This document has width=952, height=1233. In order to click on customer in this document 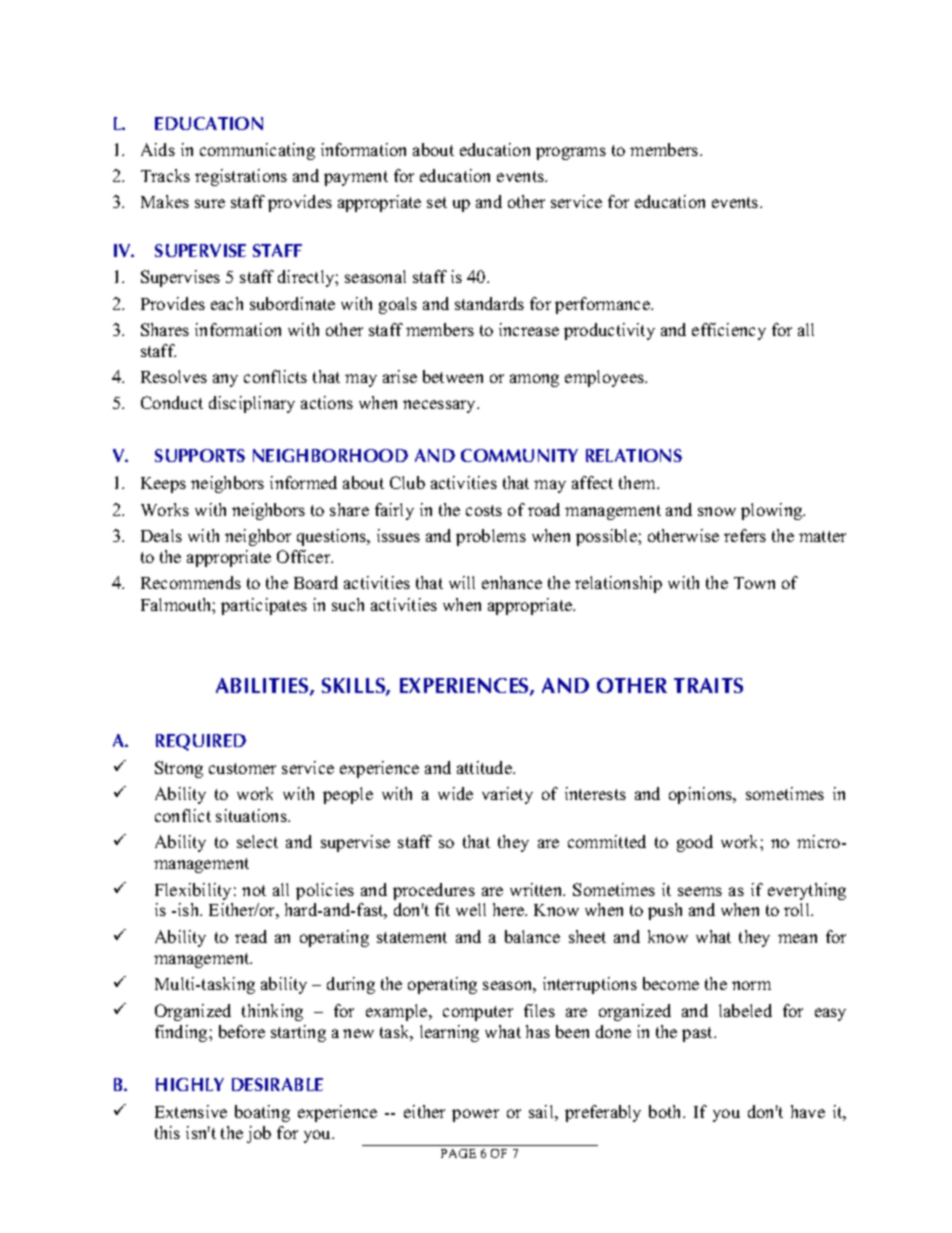, I will do `click(242, 768)`.
